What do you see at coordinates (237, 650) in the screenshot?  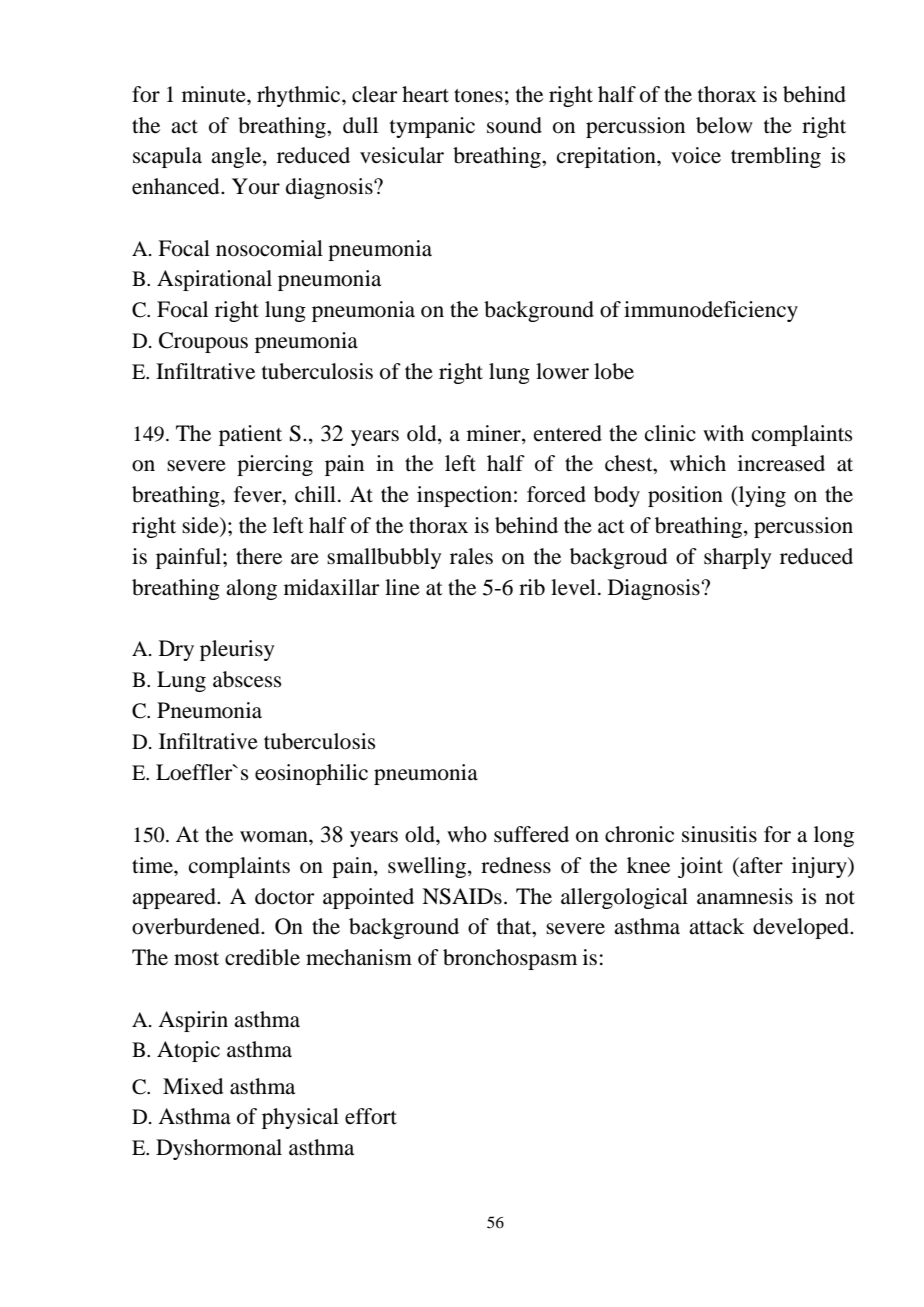 I see `pleurisy` at bounding box center [237, 650].
